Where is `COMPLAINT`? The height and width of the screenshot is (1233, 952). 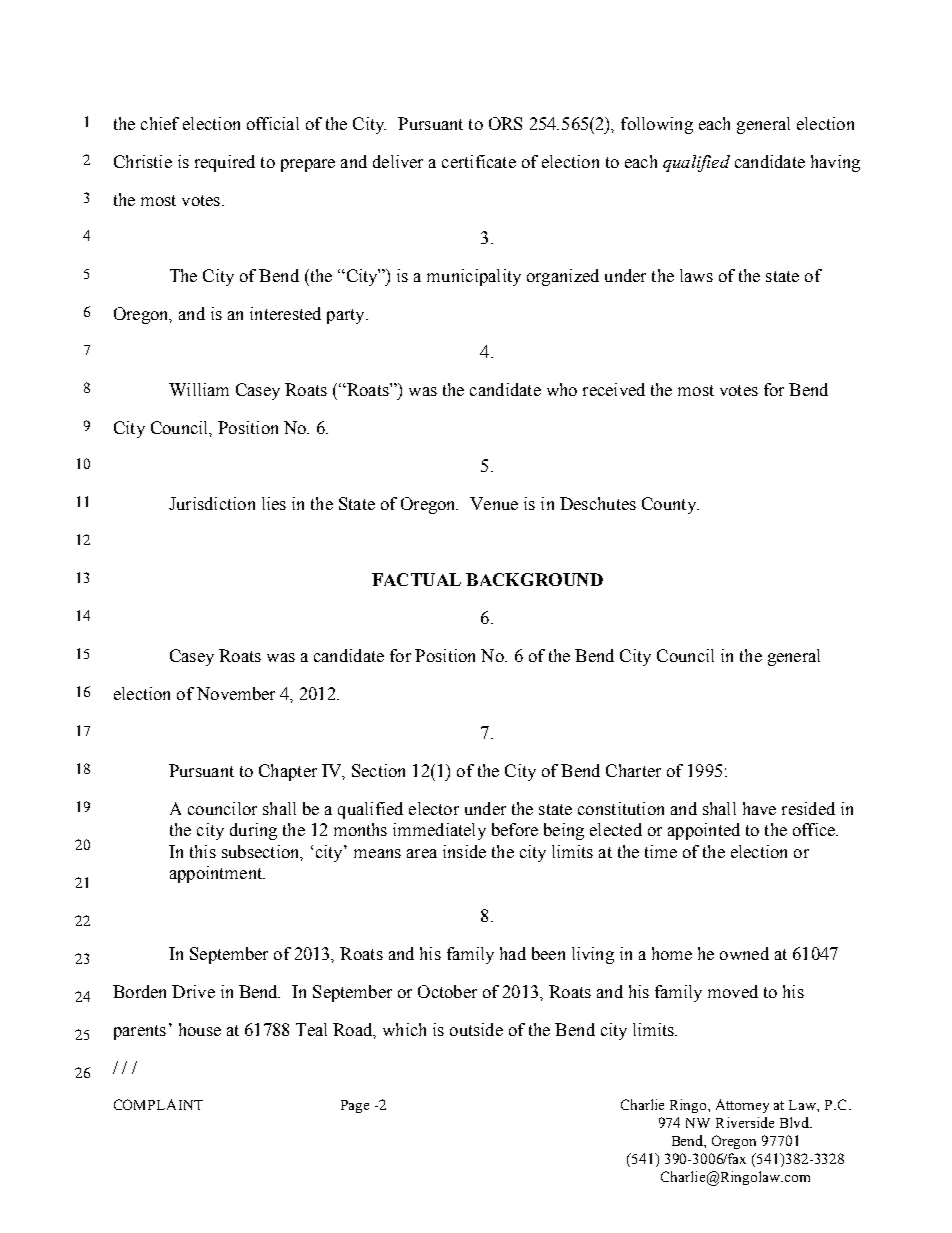
COMPLAINT is located at coordinates (158, 1104).
